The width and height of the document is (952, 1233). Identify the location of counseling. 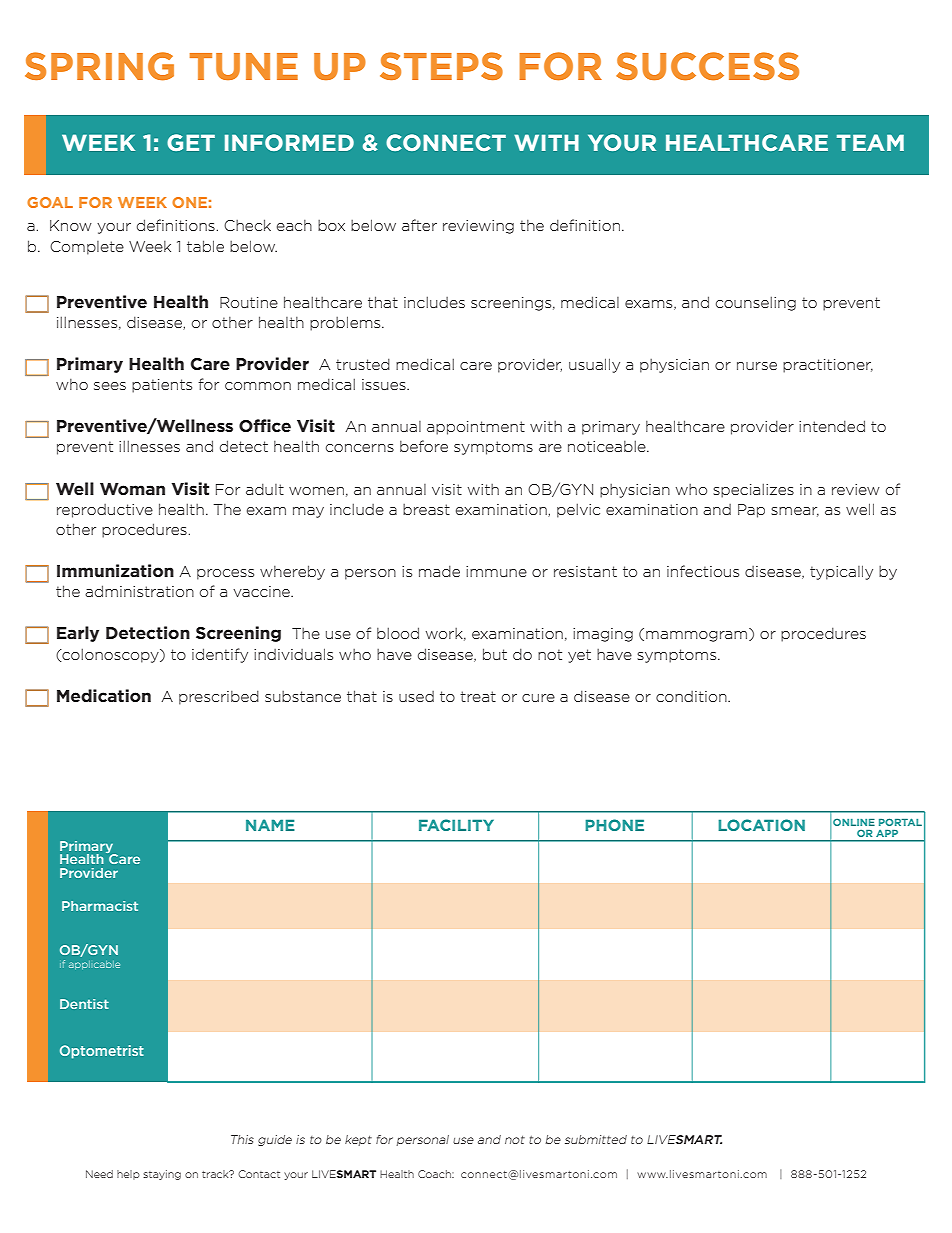
(756, 303).
